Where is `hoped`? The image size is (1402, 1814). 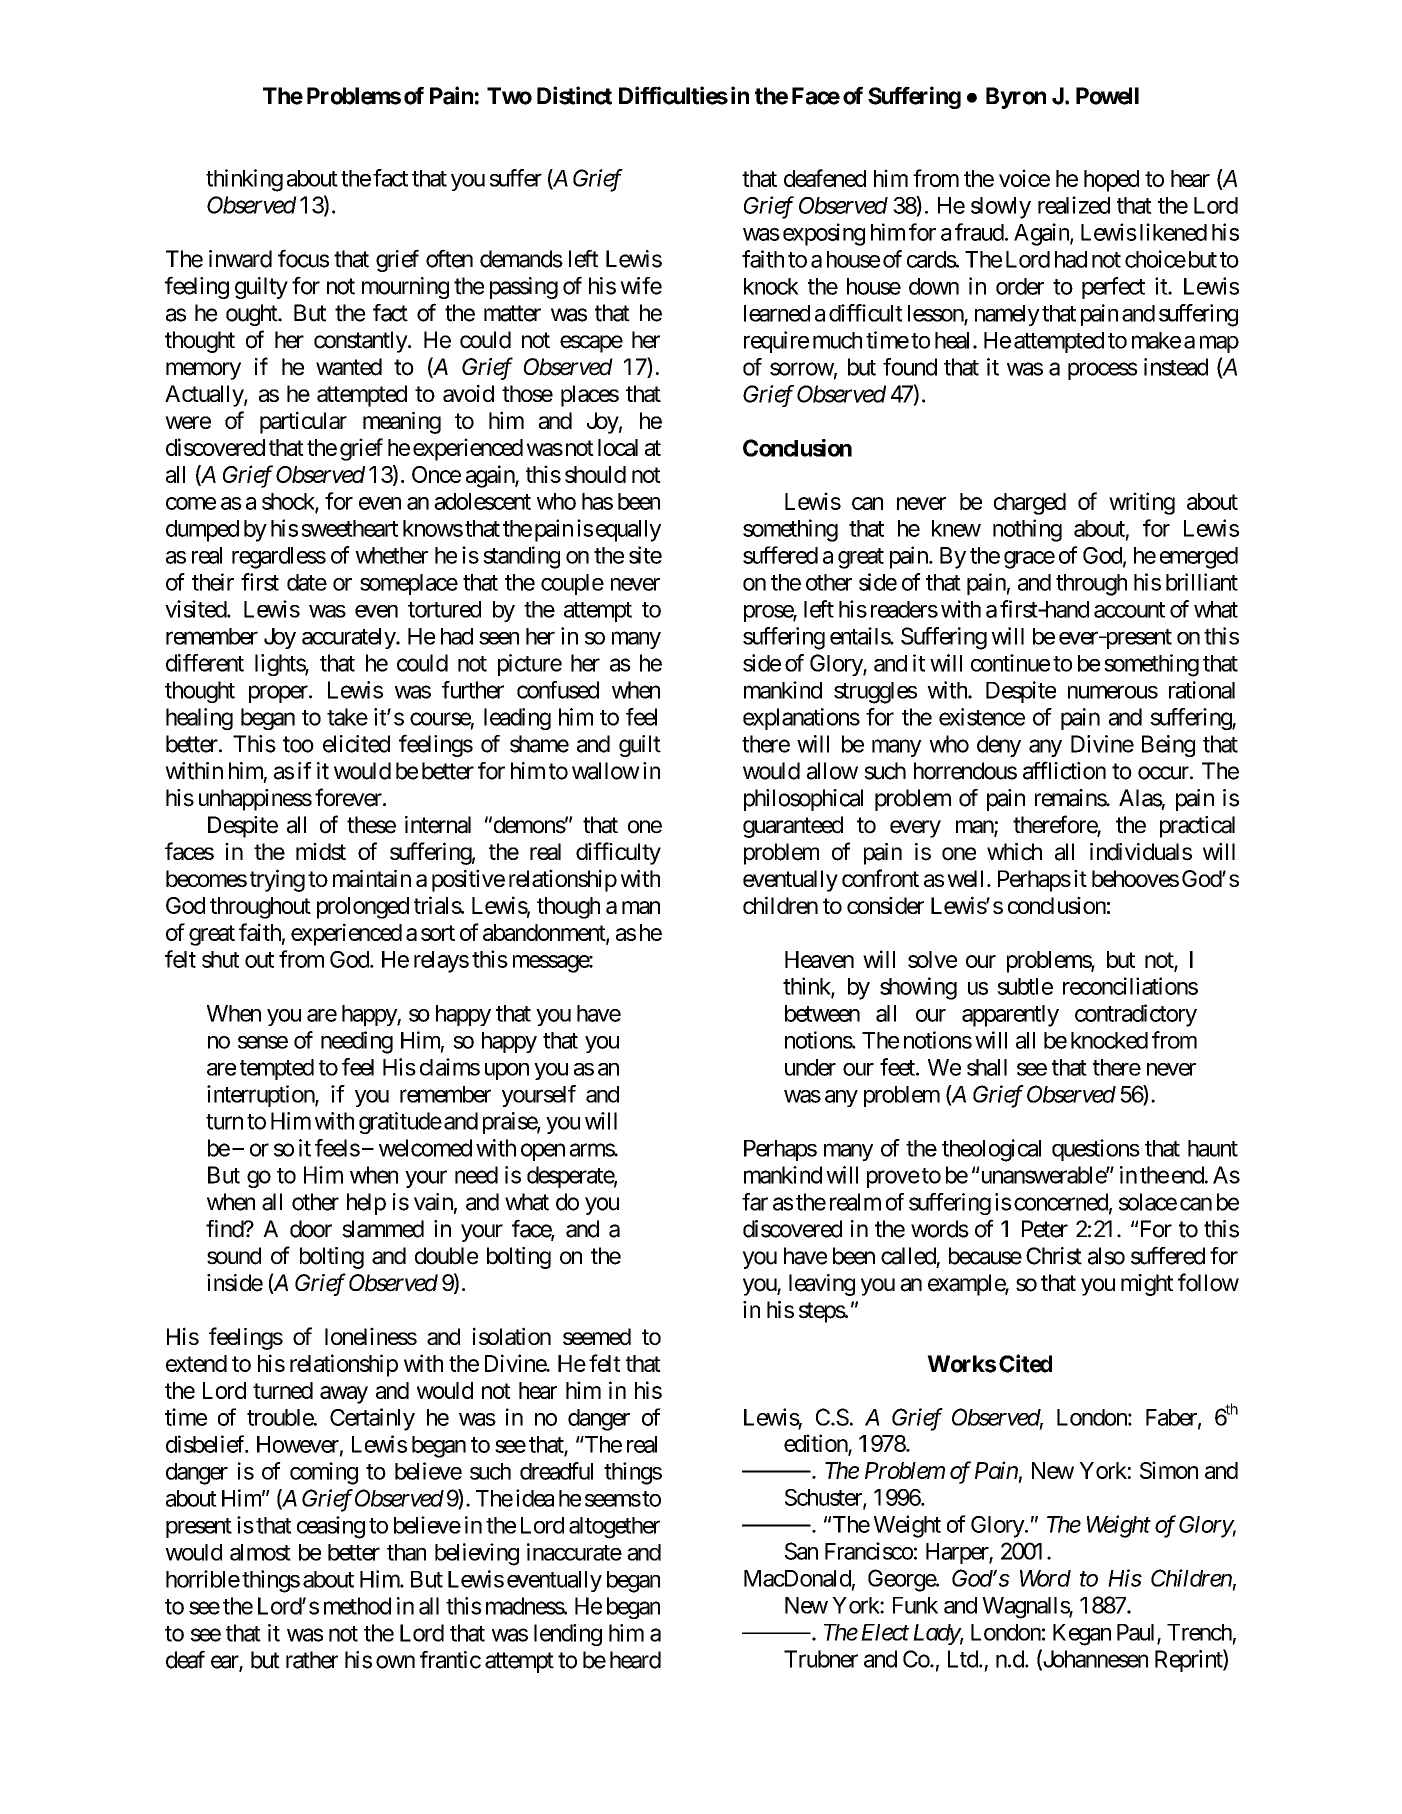 hoped is located at coordinates (1111, 181).
